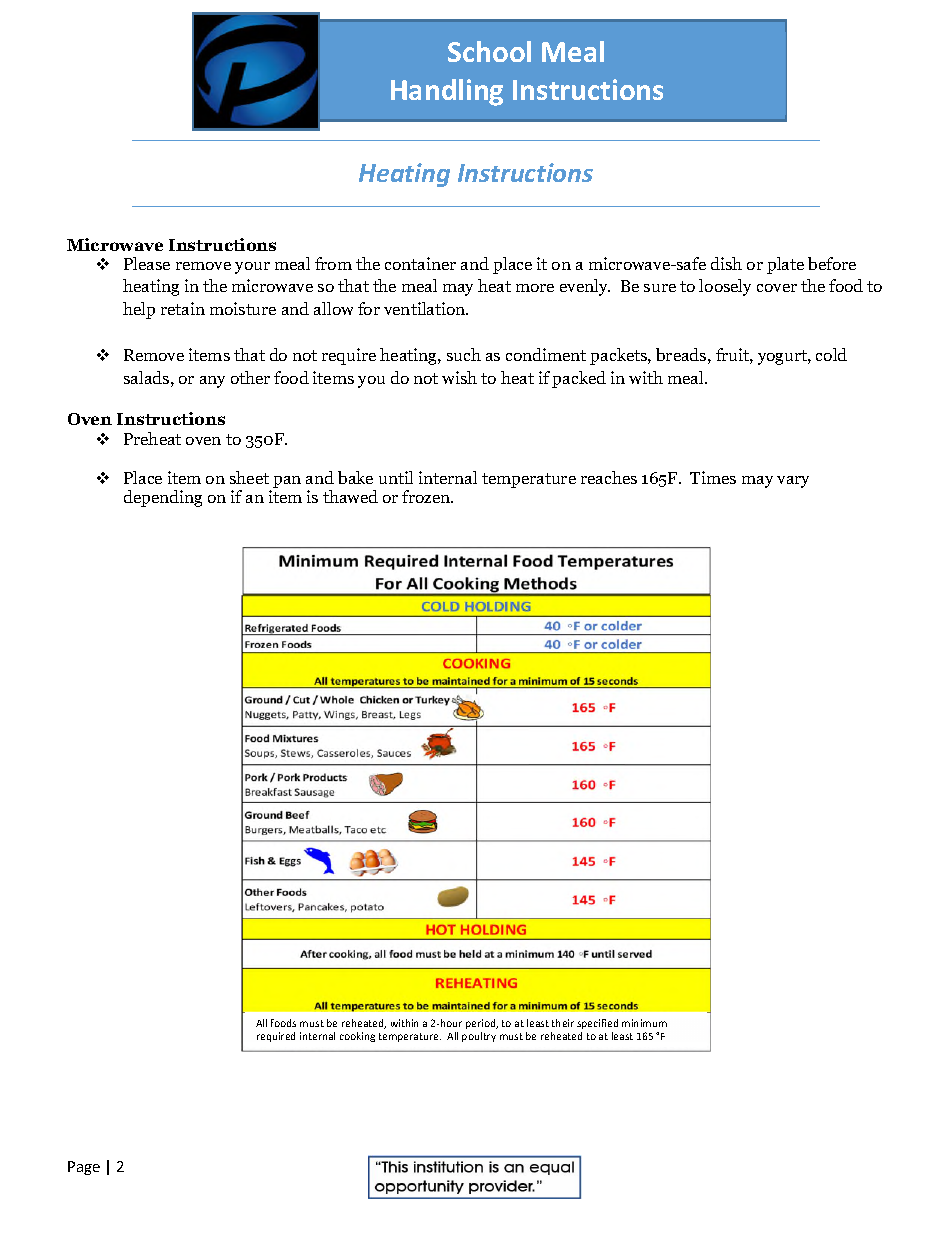 The image size is (952, 1233). What do you see at coordinates (84, 1168) in the image?
I see `Page` at bounding box center [84, 1168].
